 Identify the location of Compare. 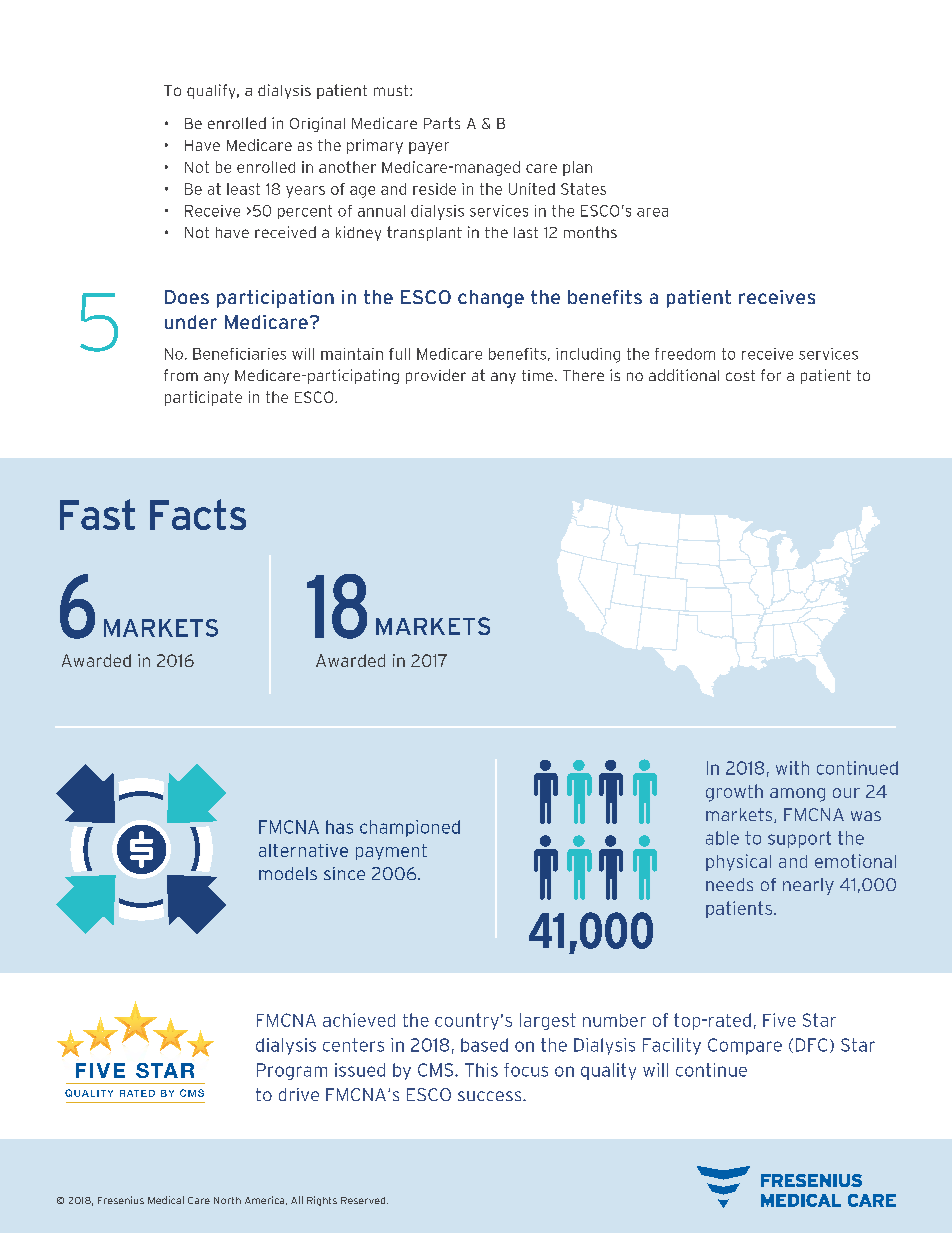
(745, 1046).
